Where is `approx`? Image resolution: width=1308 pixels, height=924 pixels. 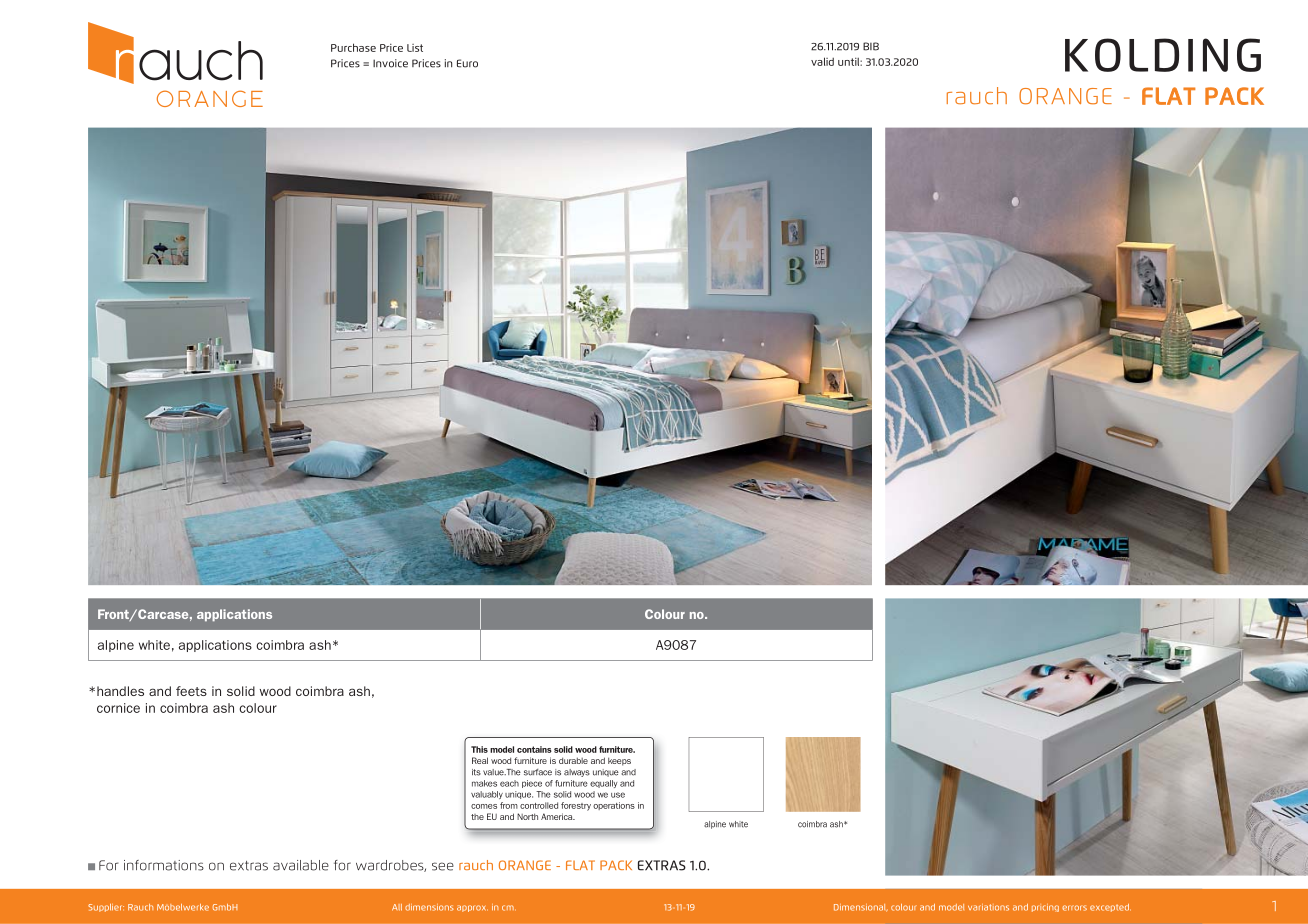
approx is located at coordinates (472, 908).
